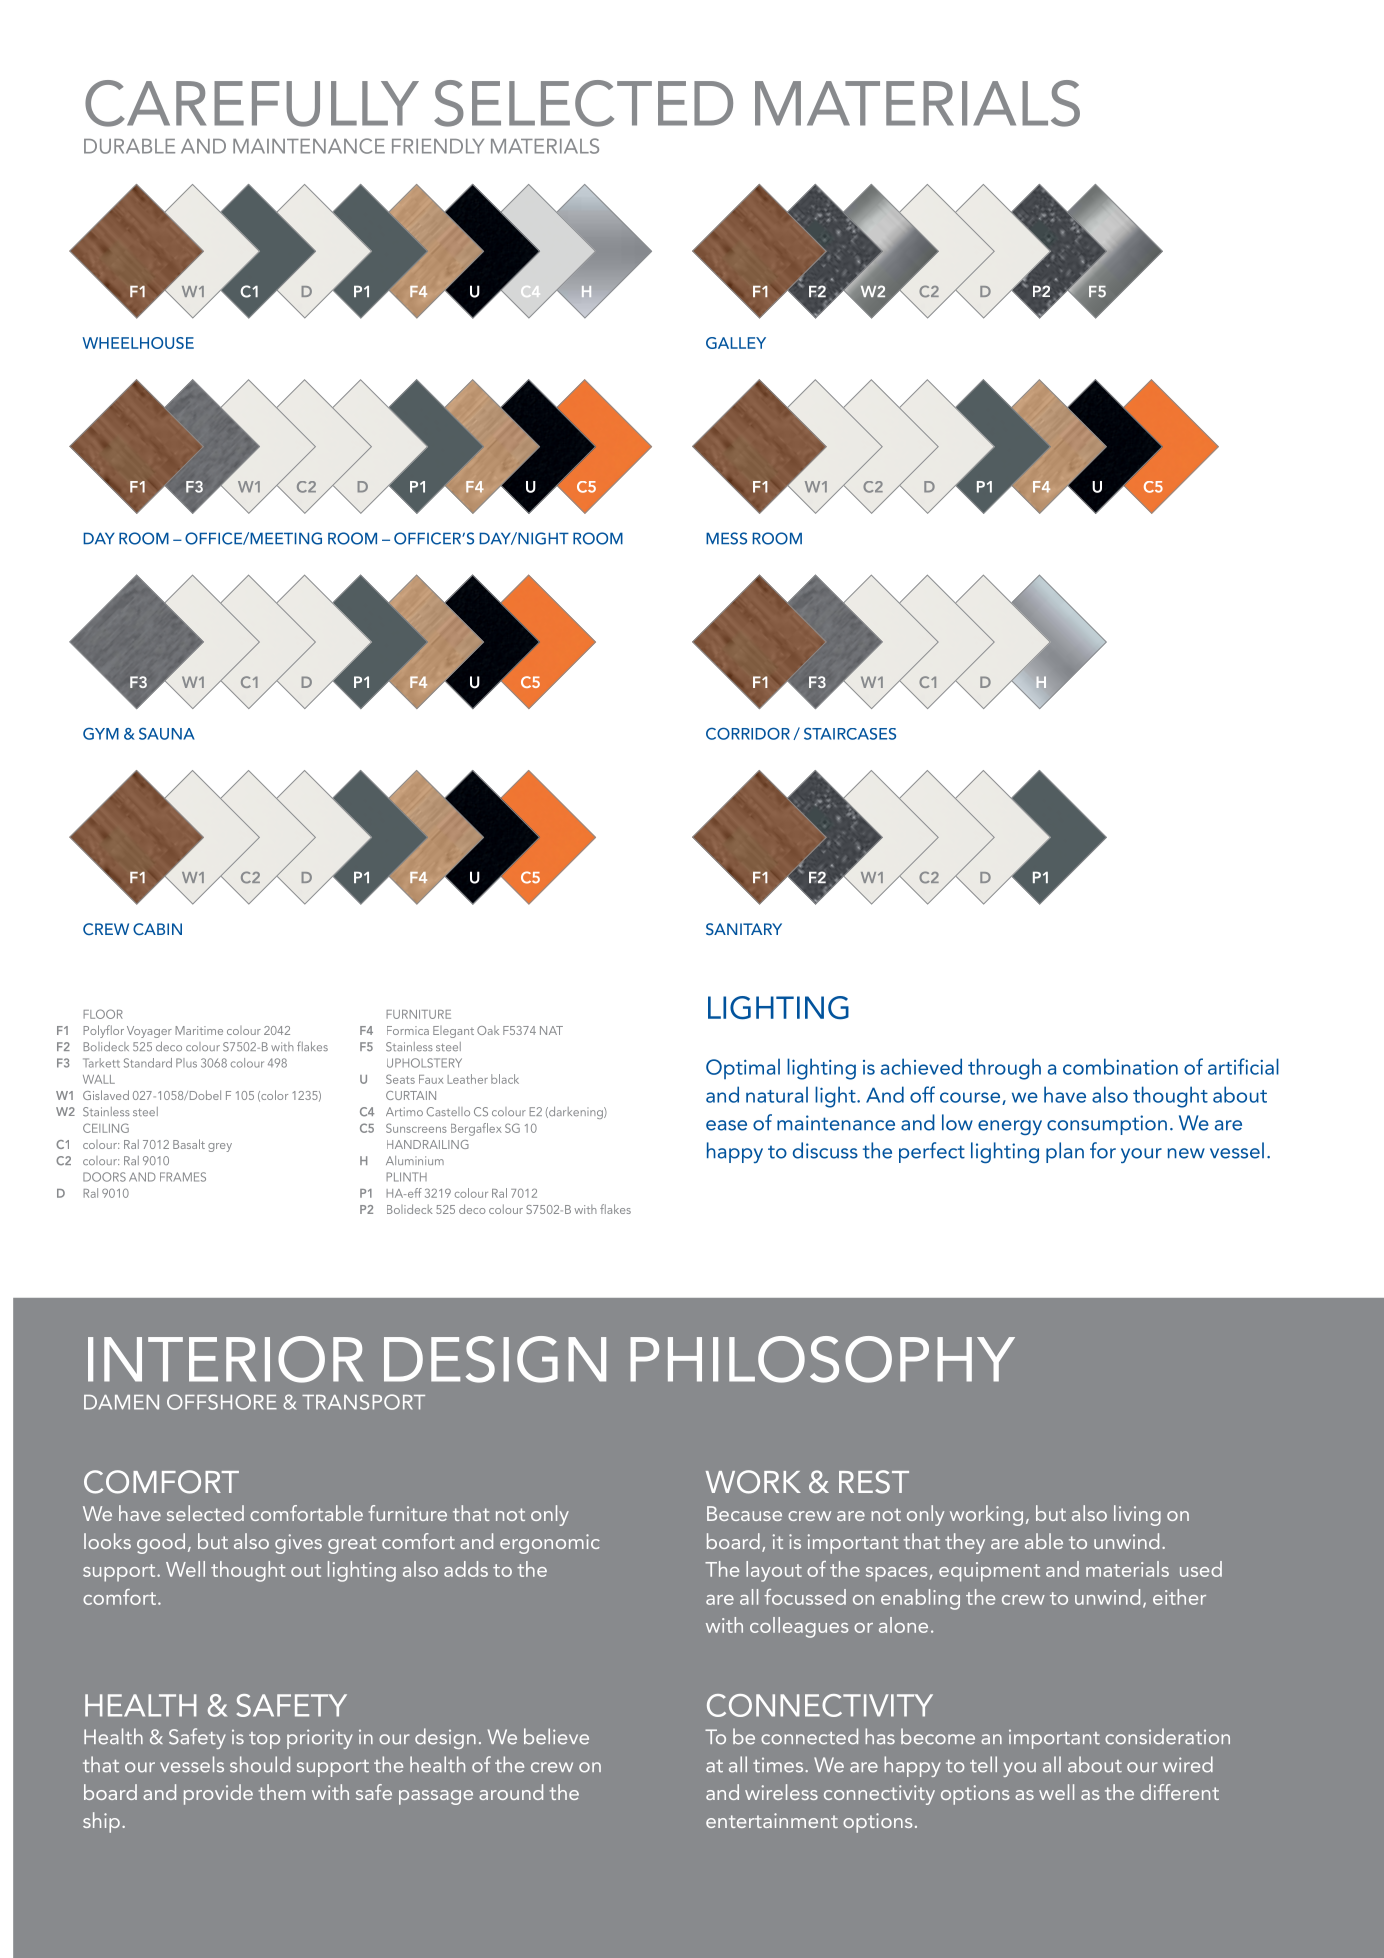 This screenshot has height=1958, width=1384. What do you see at coordinates (167, 733) in the screenshot?
I see `SAUNA` at bounding box center [167, 733].
